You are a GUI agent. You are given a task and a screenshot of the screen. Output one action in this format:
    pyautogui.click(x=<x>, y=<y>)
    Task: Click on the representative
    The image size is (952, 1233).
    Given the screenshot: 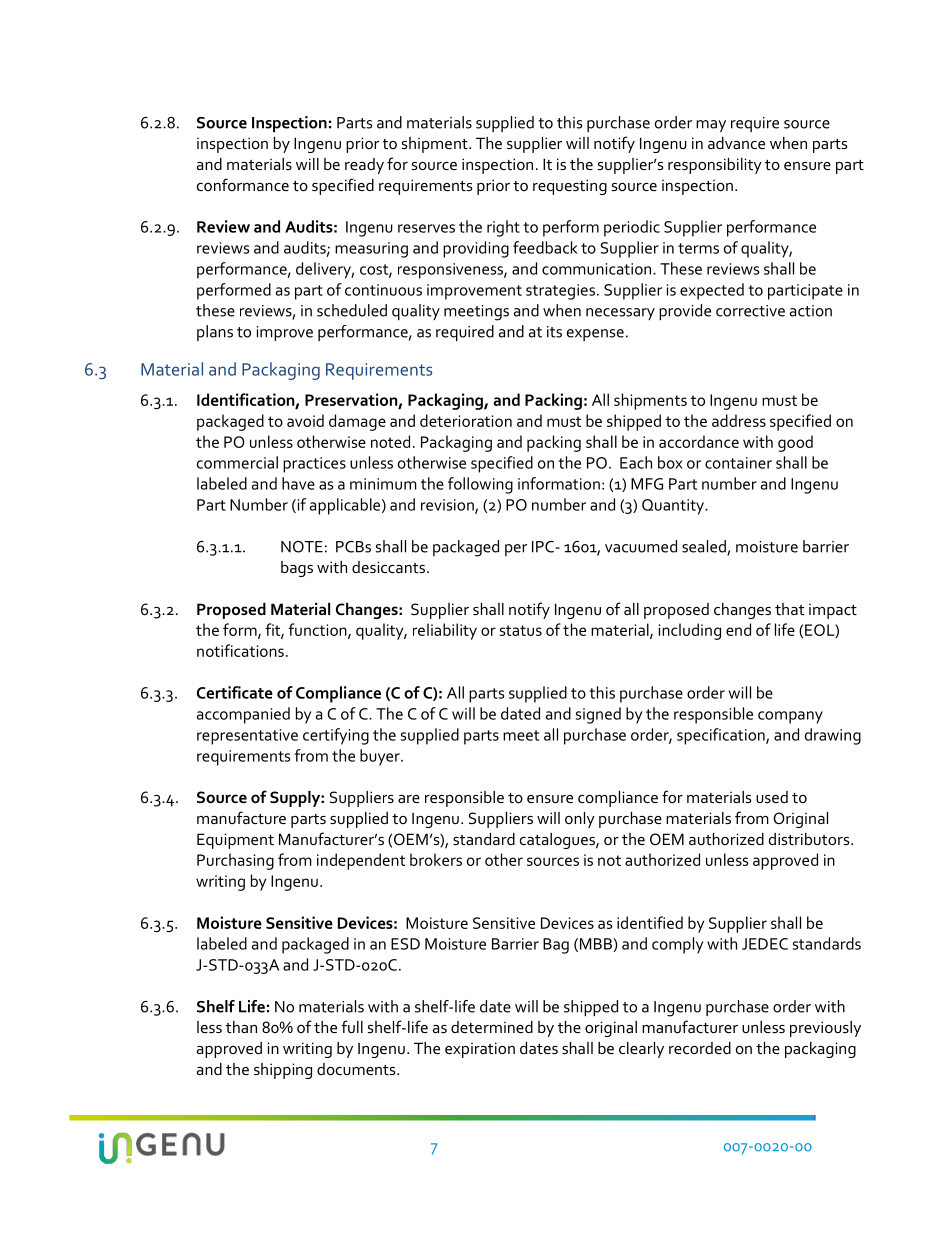 What is the action you would take?
    pyautogui.click(x=247, y=737)
